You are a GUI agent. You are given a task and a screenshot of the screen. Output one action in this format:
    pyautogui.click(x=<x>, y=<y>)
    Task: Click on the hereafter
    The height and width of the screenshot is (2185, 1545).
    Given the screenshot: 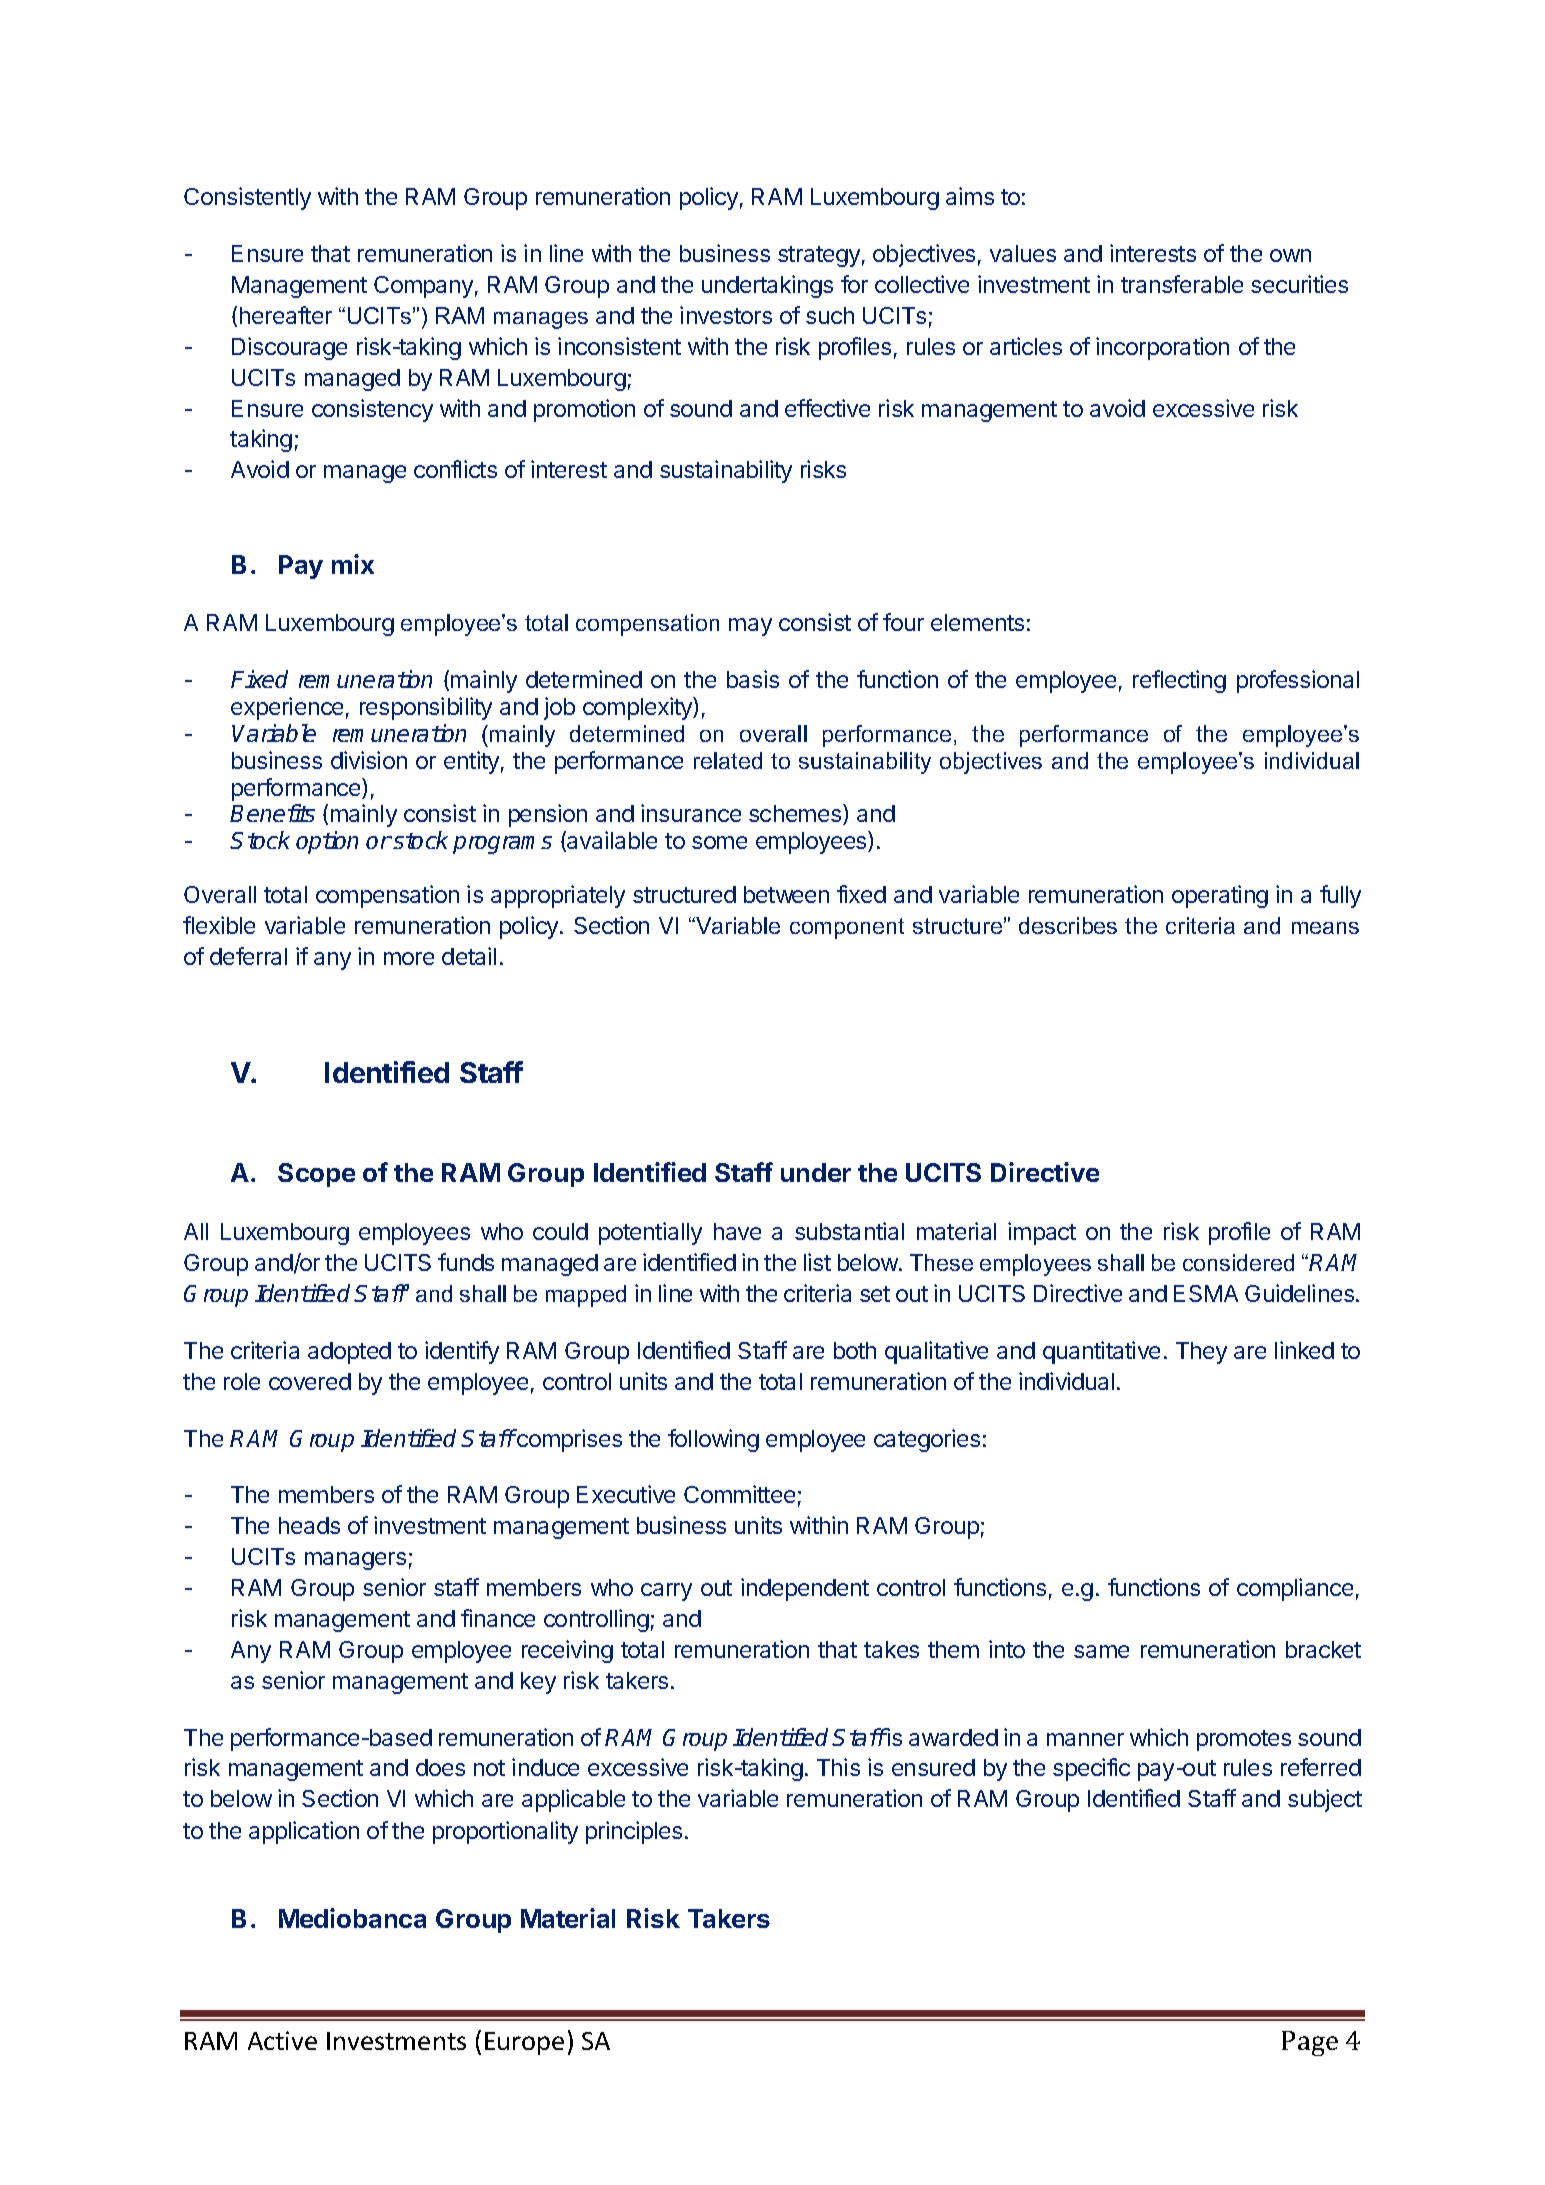 What is the action you would take?
    pyautogui.click(x=286, y=315)
